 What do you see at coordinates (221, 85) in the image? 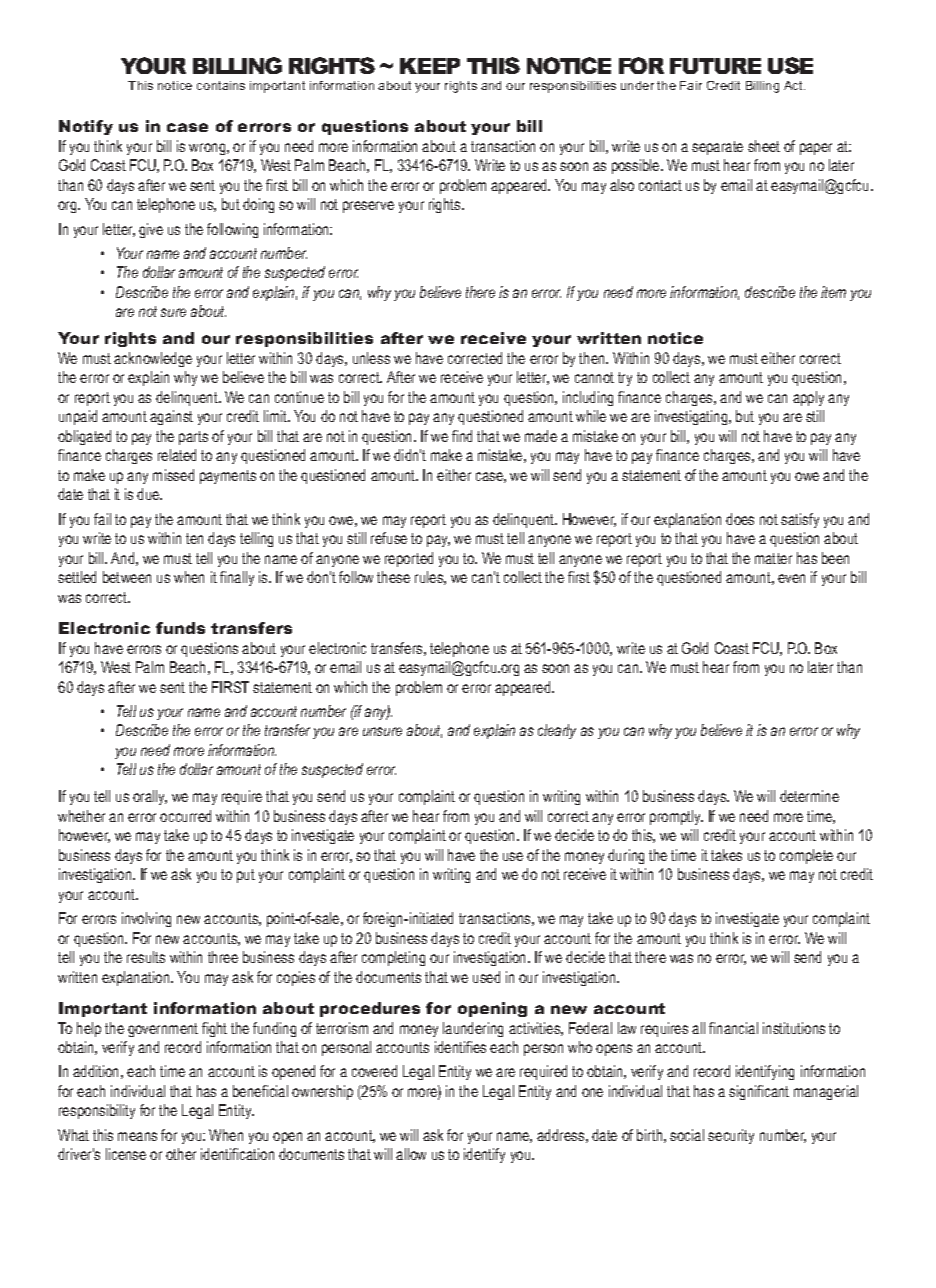
I see `contains` at bounding box center [221, 85].
